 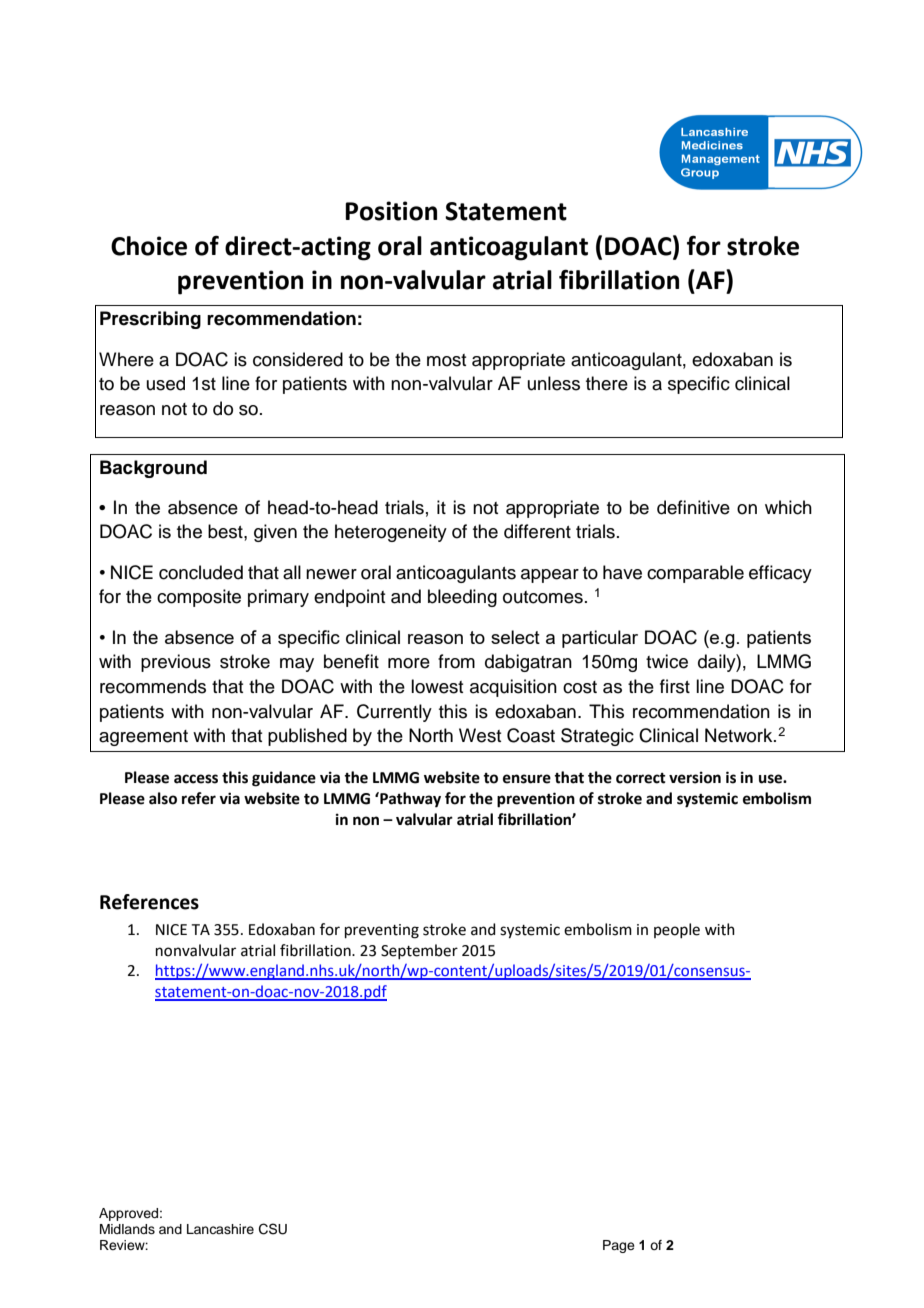 I want to click on Page, so click(x=619, y=1246).
